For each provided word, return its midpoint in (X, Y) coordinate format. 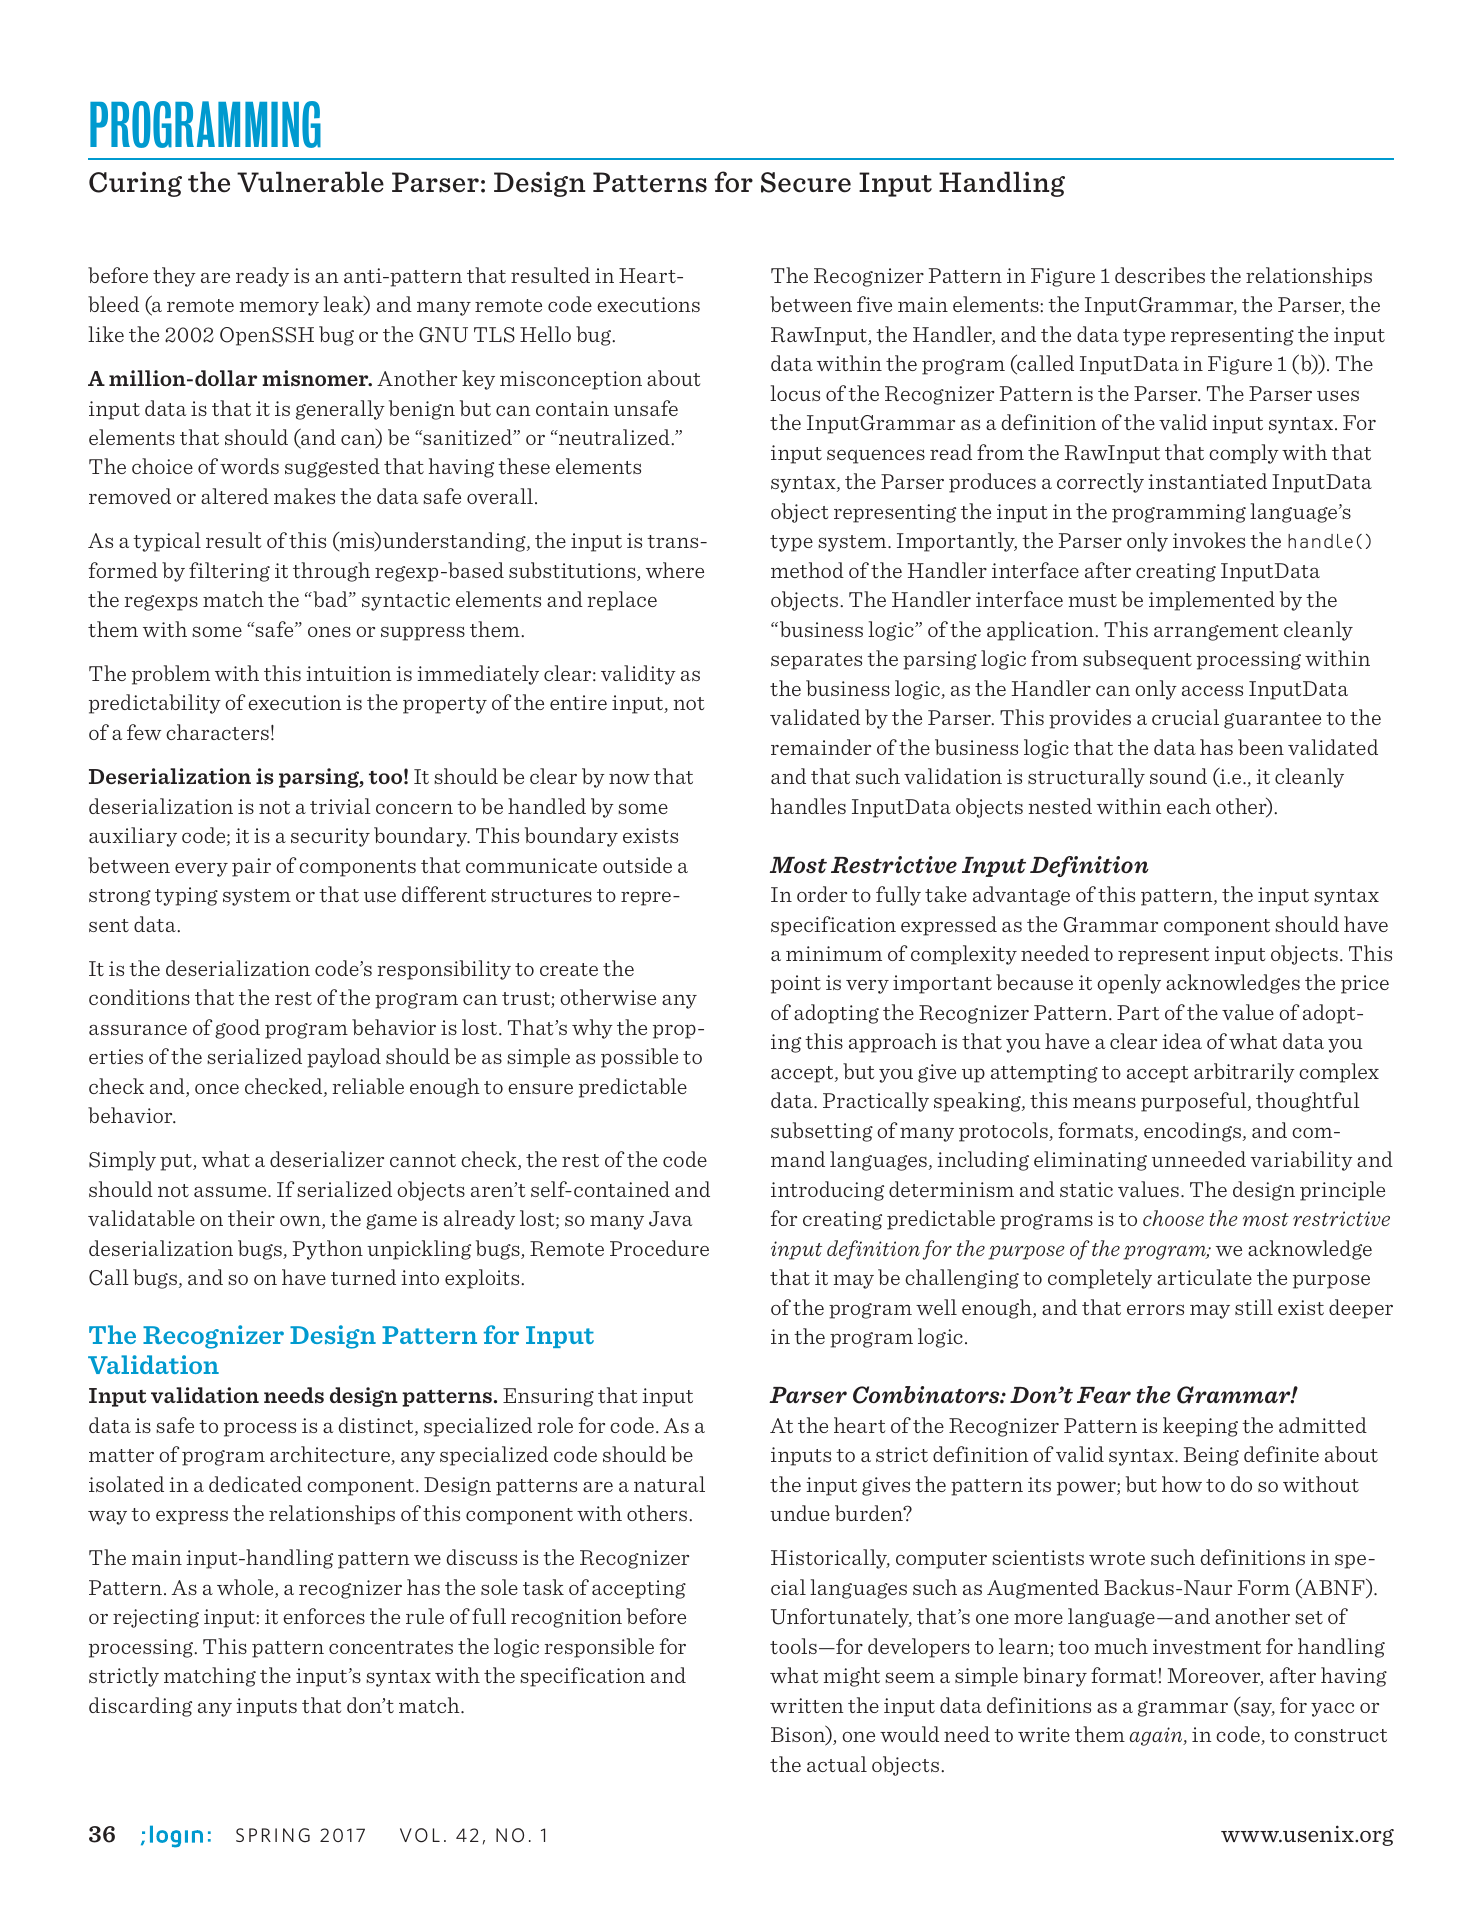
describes (1160, 275)
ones (329, 632)
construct (1340, 1735)
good (237, 1029)
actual (837, 1764)
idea (1182, 1041)
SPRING (273, 1835)
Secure (806, 182)
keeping (1200, 1427)
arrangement (1216, 632)
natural (669, 1484)
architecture (331, 1455)
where (675, 570)
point (796, 984)
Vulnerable (310, 182)
